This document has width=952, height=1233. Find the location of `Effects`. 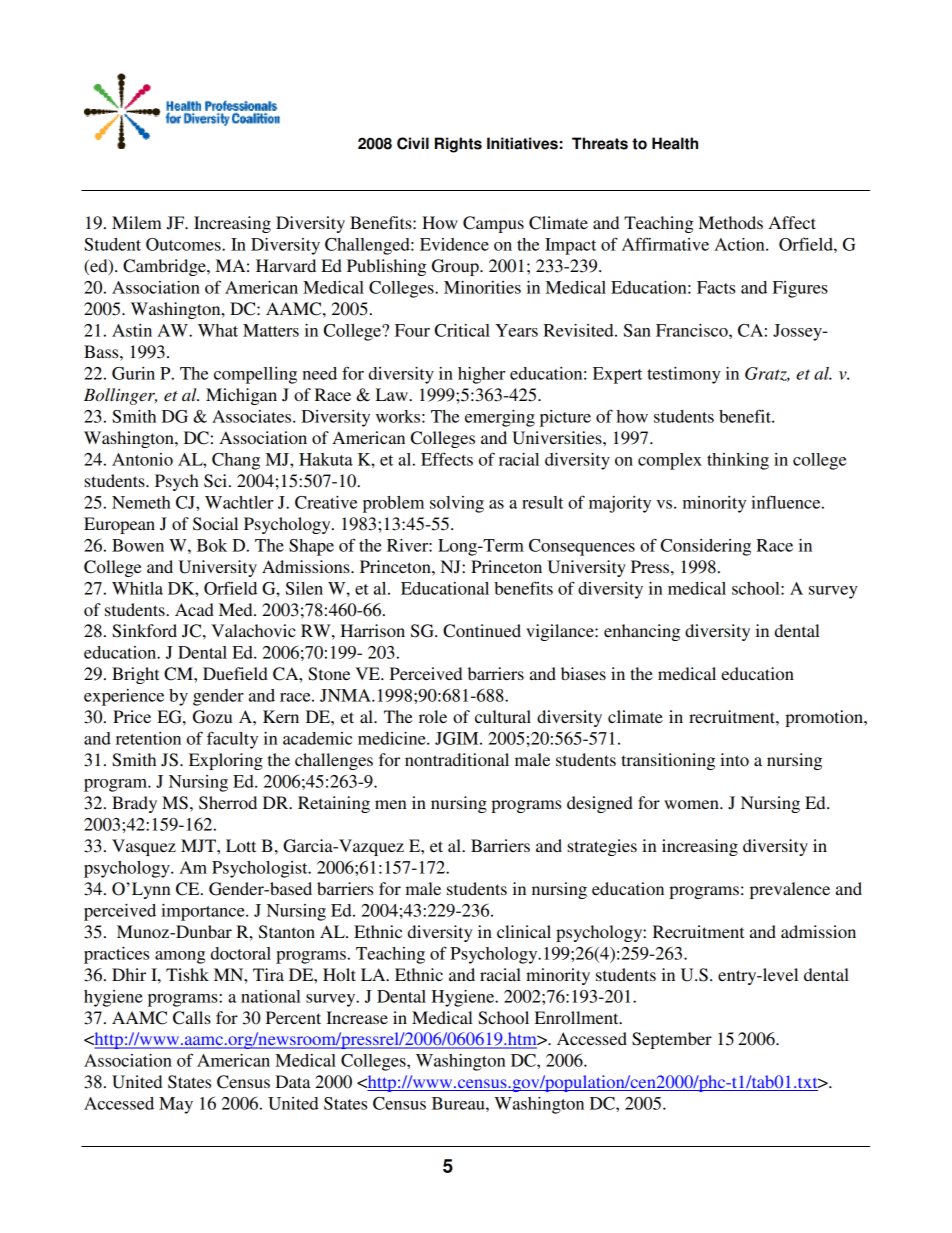

Effects is located at coordinates (447, 459).
